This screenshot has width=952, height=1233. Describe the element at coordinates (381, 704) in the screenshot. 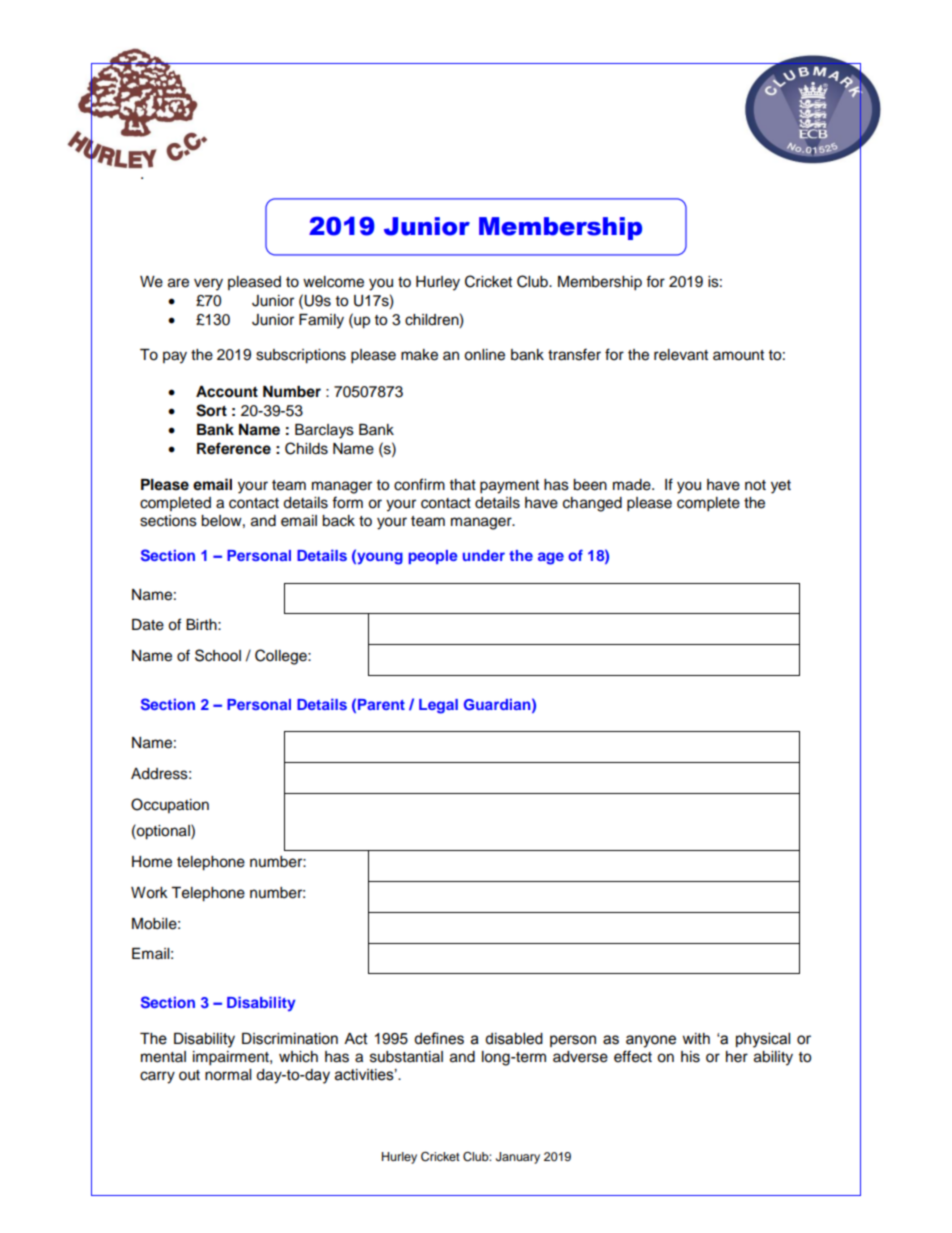

I see `Parent` at that location.
